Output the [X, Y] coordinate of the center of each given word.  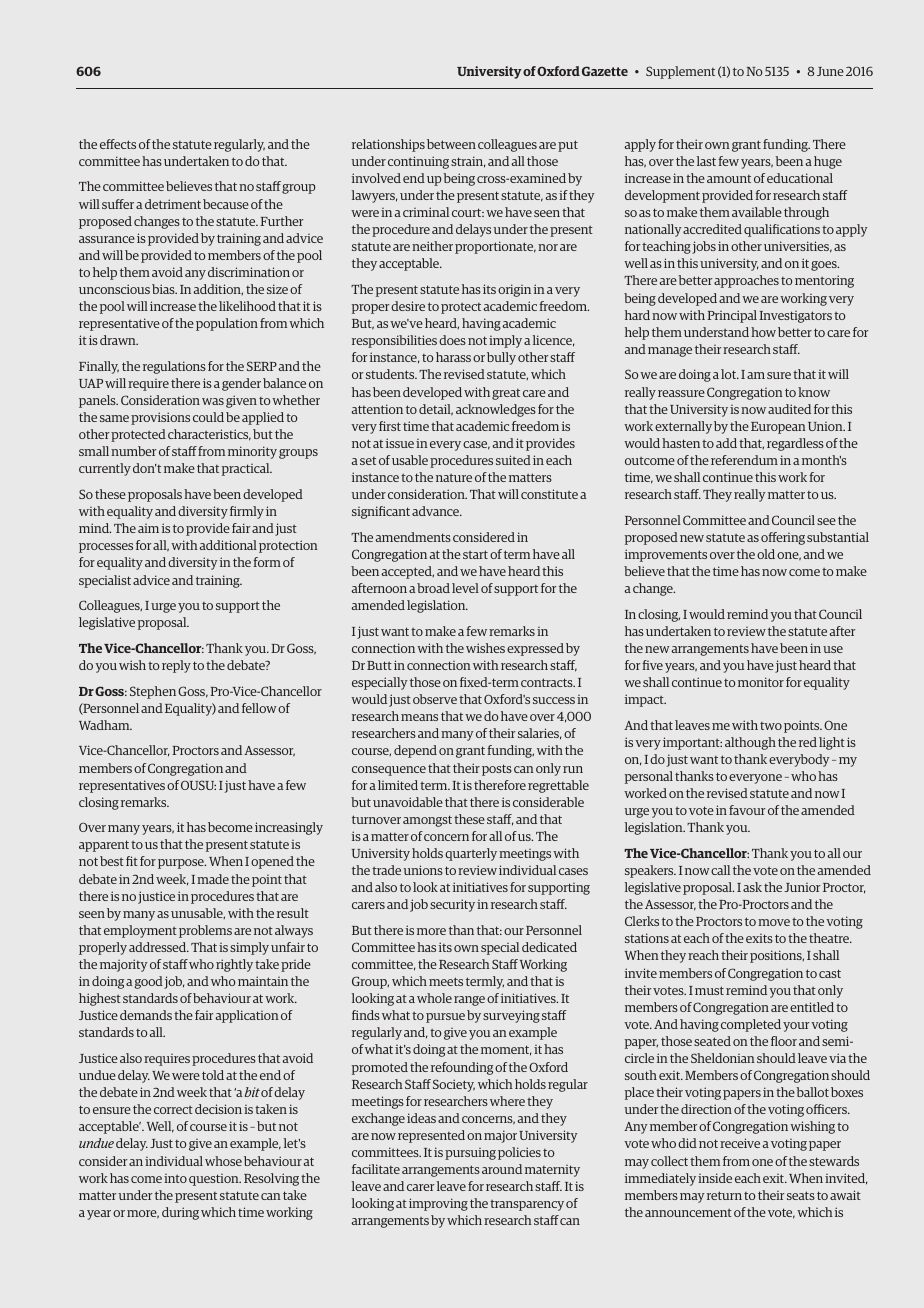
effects [118, 144]
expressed [535, 649]
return [724, 1195]
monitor [761, 682]
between [451, 144]
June [830, 71]
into [175, 1178]
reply [176, 666]
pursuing [470, 1154]
